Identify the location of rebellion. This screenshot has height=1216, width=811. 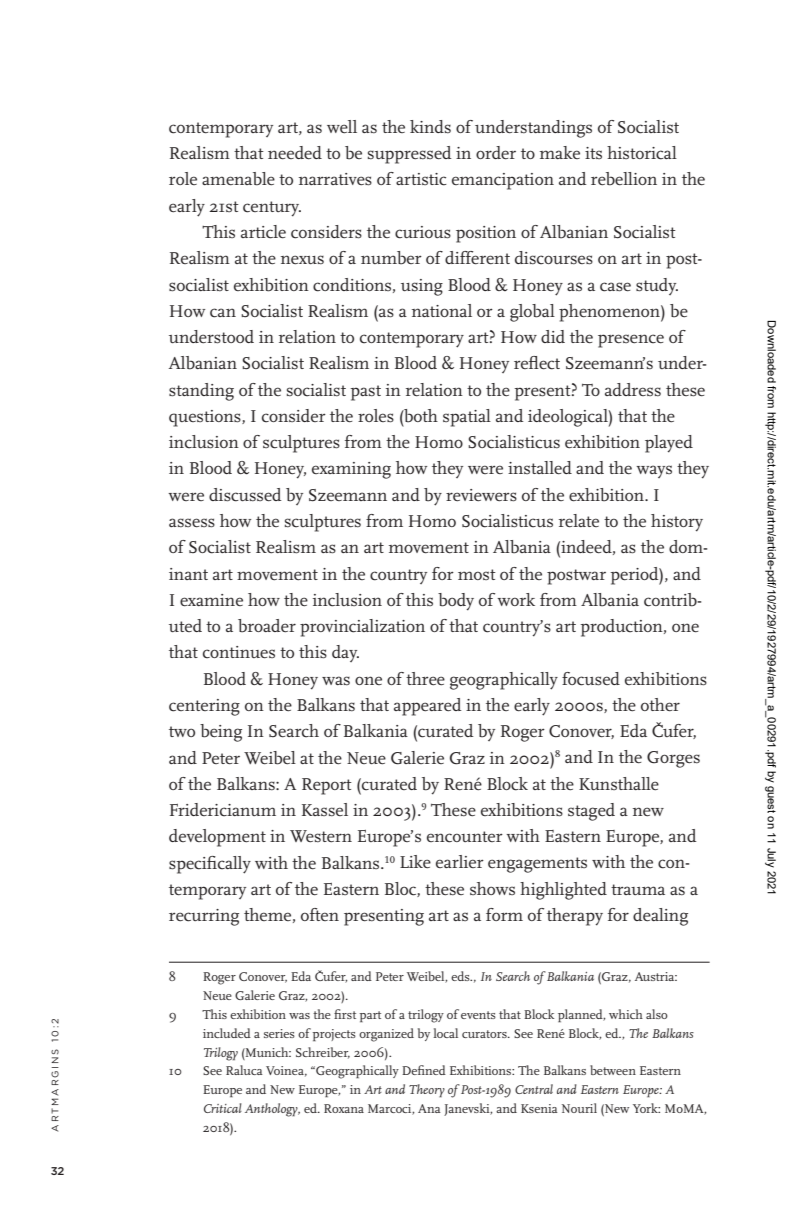
(624, 179).
